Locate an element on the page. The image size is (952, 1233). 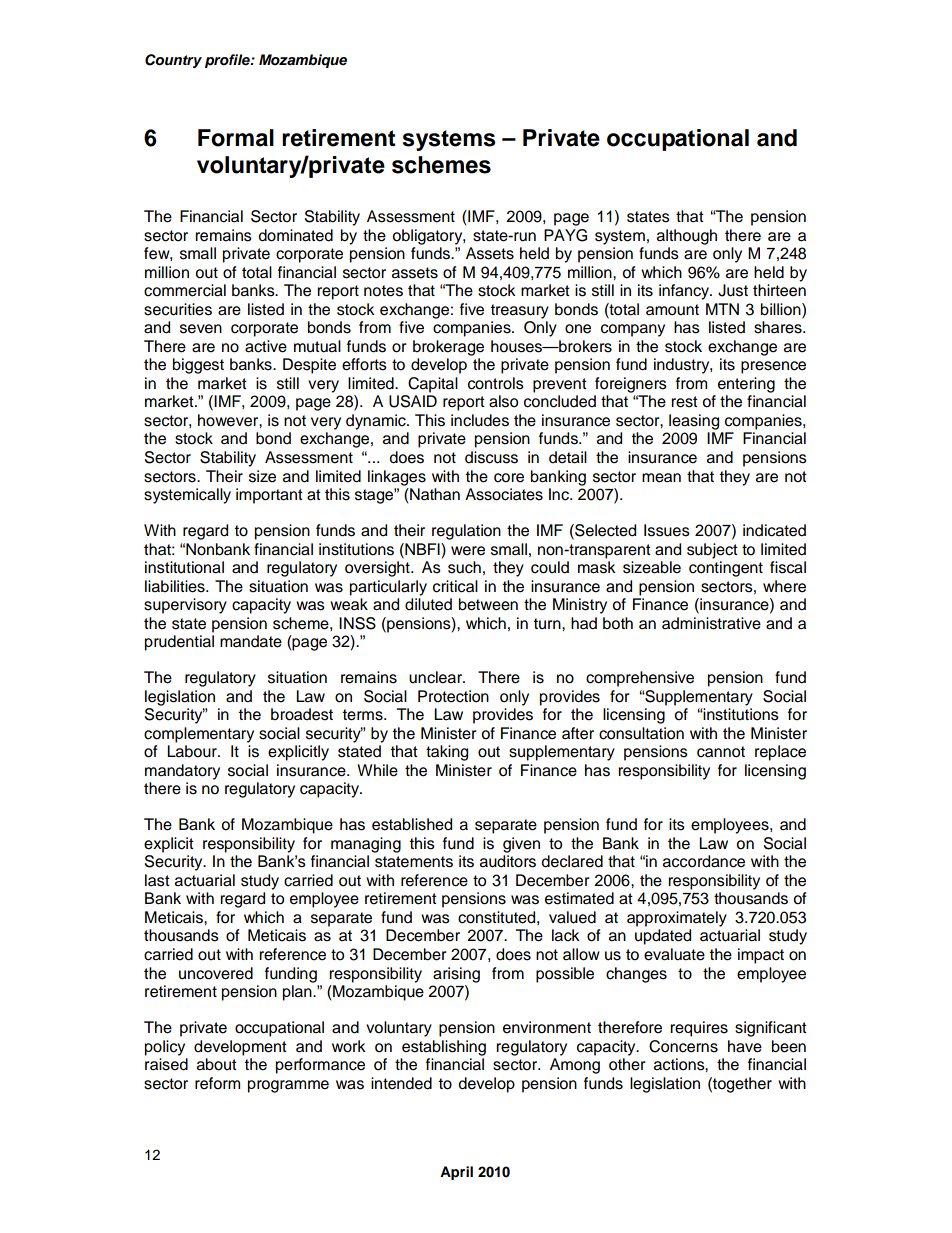
profile is located at coordinates (228, 61).
